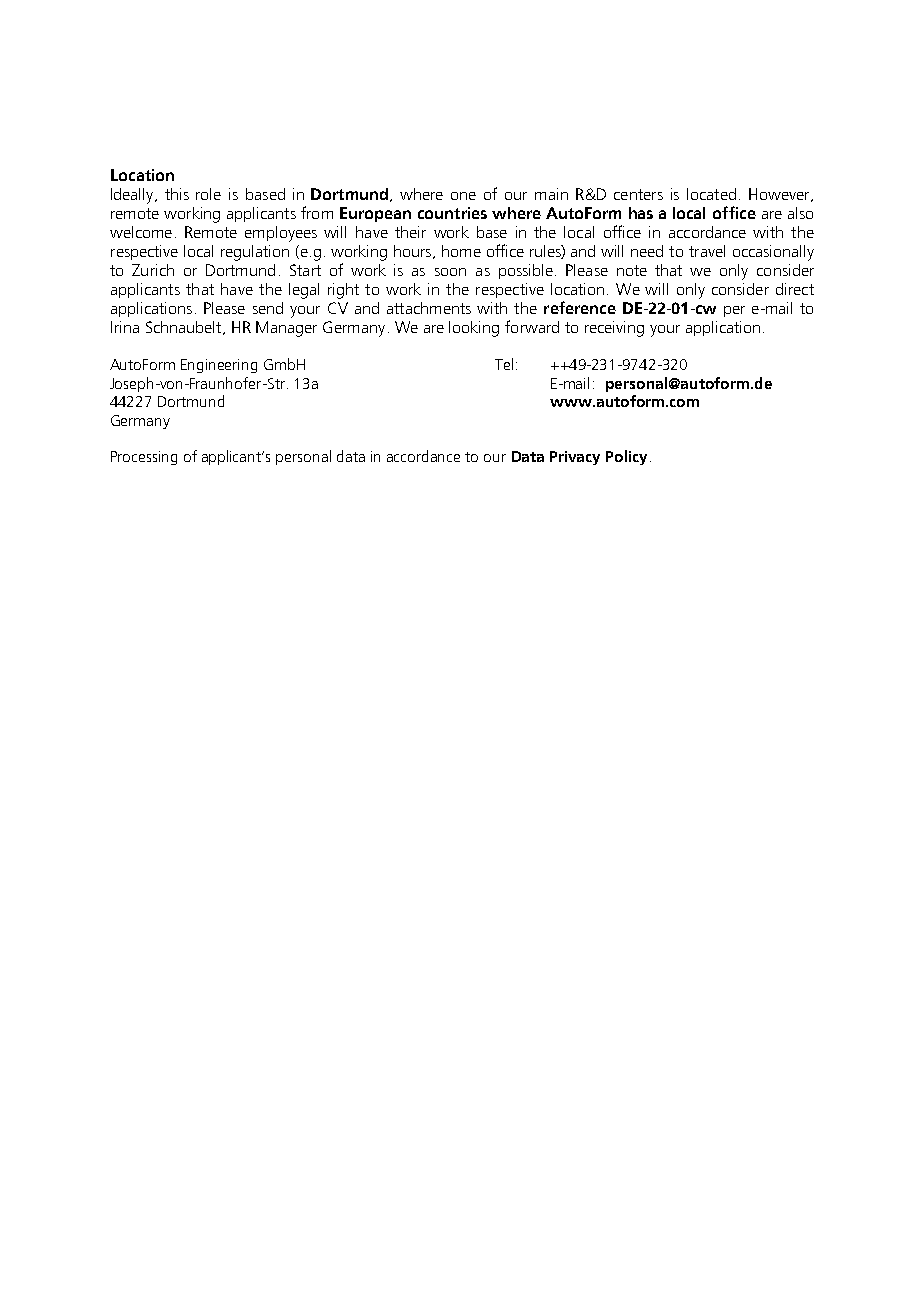  What do you see at coordinates (144, 458) in the screenshot?
I see `Processing` at bounding box center [144, 458].
